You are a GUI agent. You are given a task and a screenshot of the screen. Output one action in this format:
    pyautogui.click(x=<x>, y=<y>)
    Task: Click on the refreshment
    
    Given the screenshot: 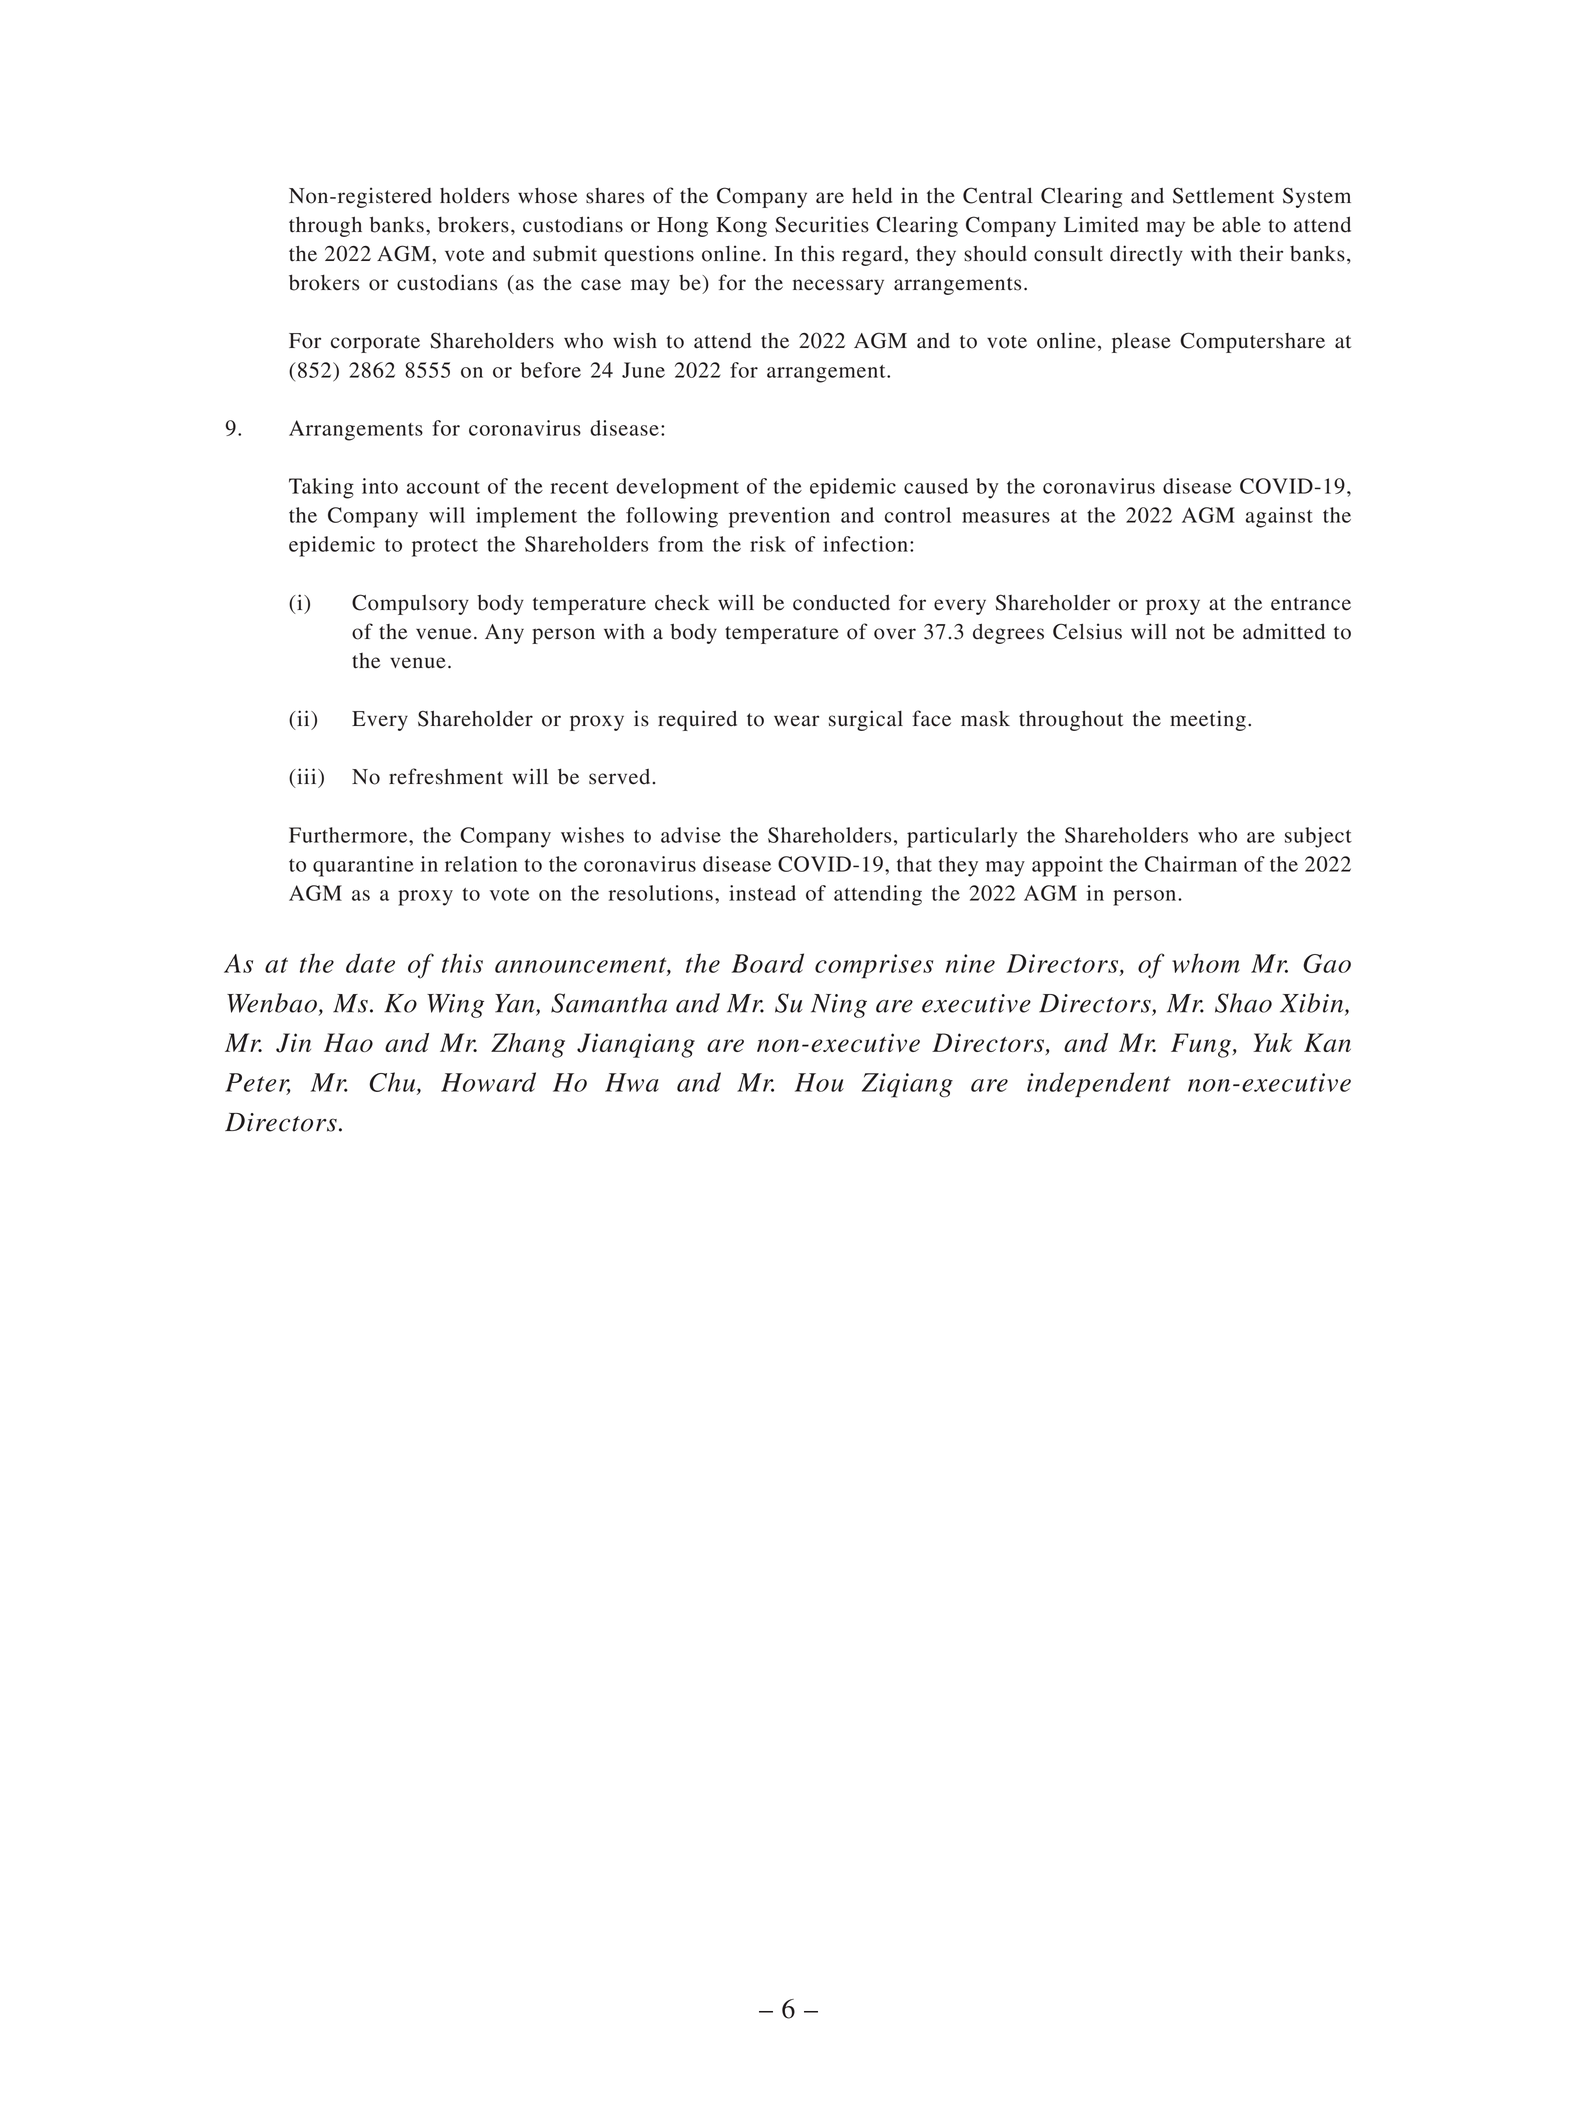 What is the action you would take?
    pyautogui.click(x=446, y=776)
